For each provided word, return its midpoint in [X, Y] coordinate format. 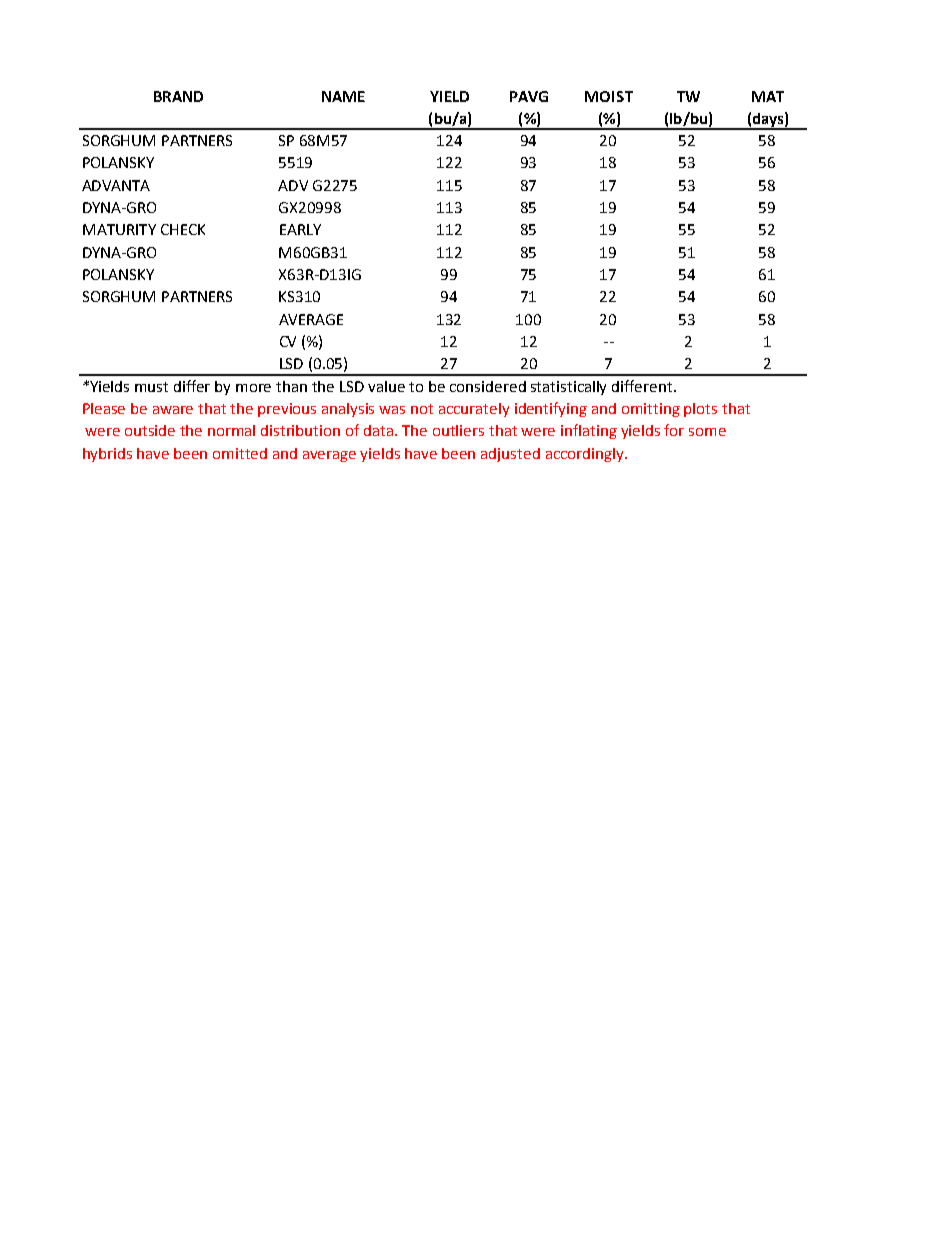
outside [150, 430]
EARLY [300, 229]
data [380, 430]
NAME [343, 96]
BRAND [178, 96]
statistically [568, 388]
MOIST [609, 96]
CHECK [183, 229]
